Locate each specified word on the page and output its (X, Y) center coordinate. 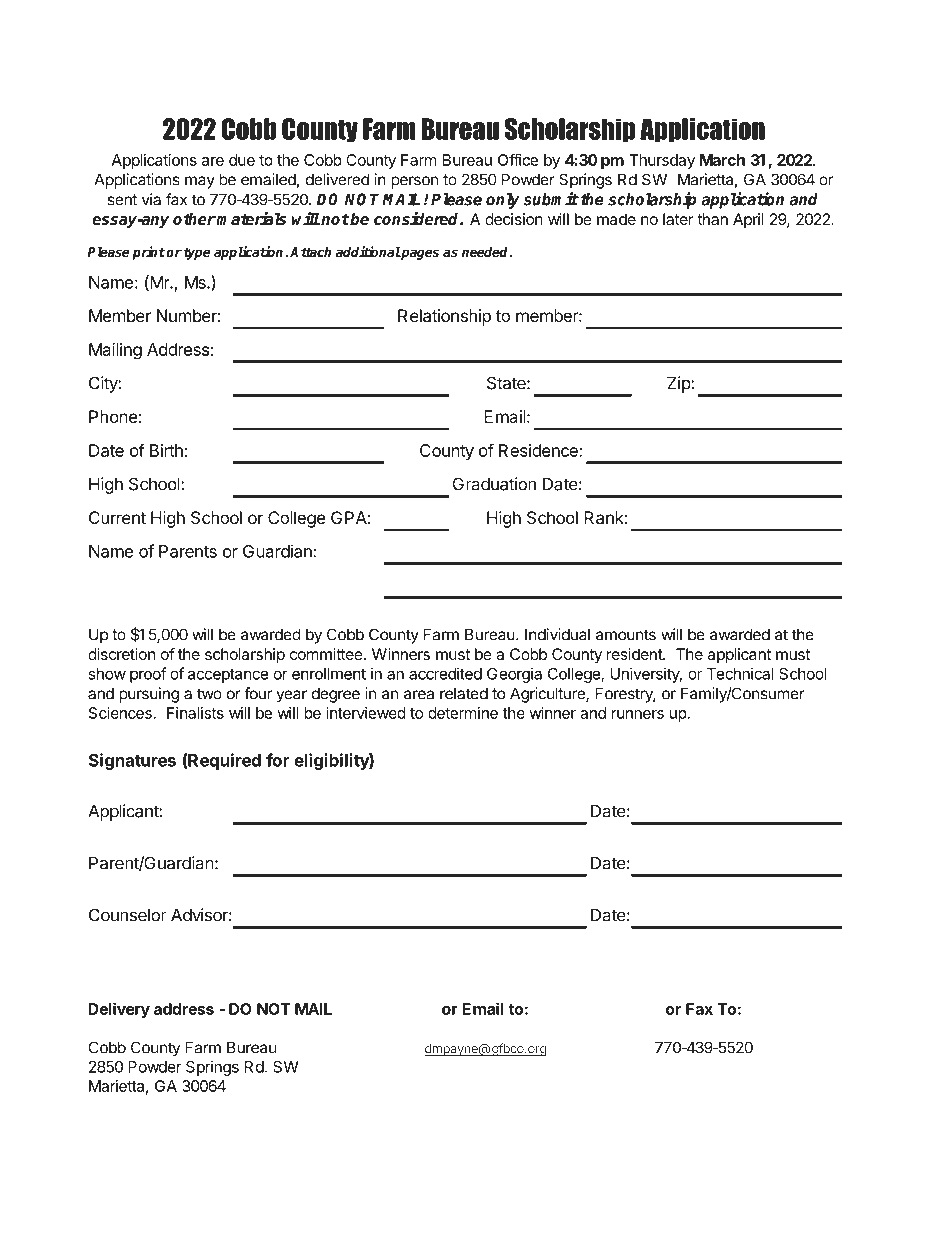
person (414, 182)
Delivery (119, 1010)
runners (638, 714)
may (200, 182)
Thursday (662, 161)
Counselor (128, 915)
